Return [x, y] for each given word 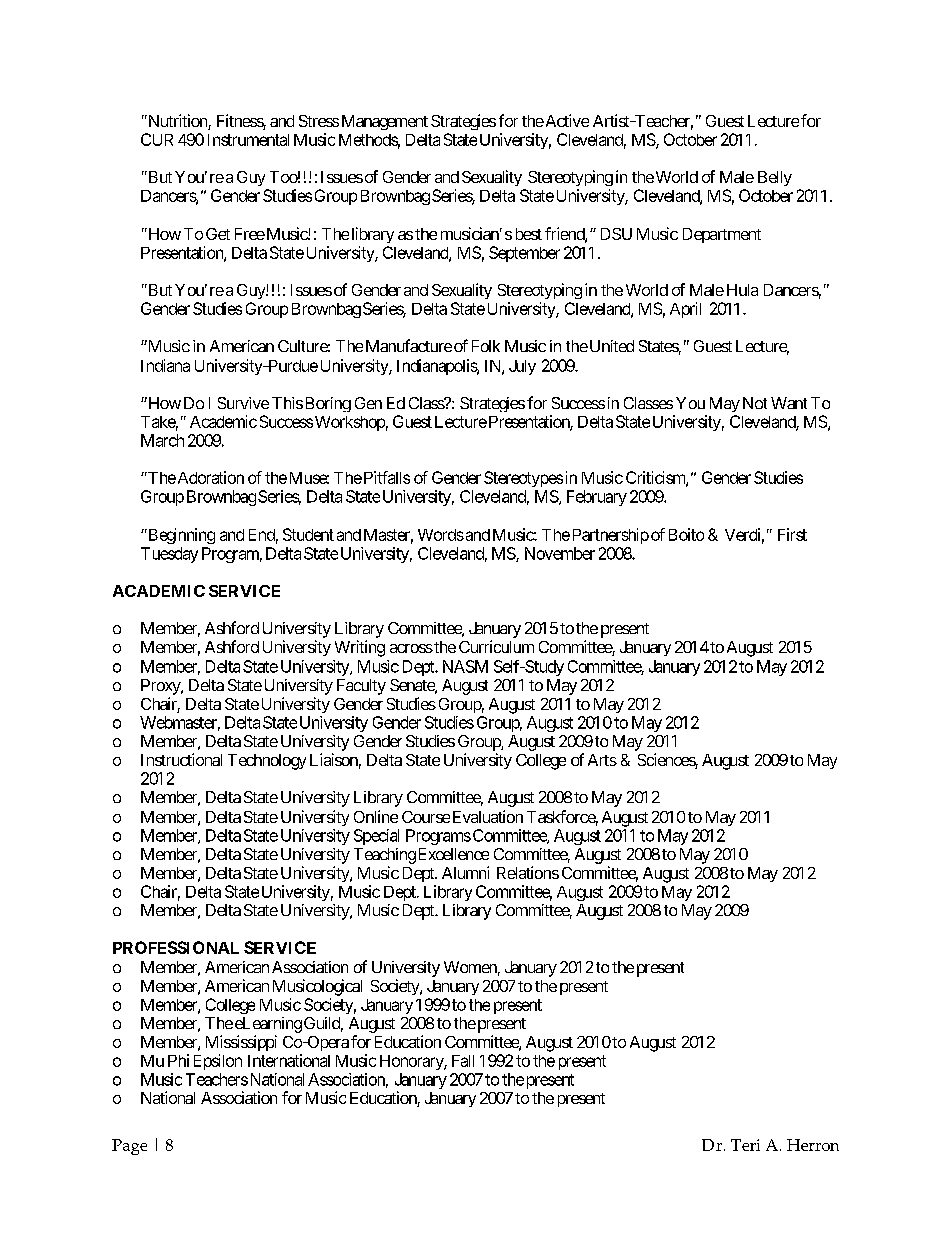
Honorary [412, 1062]
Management [385, 122]
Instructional [181, 759]
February [597, 498]
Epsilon [218, 1062]
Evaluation [488, 816]
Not [755, 403]
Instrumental [248, 140]
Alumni [465, 872]
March [162, 440]
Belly [775, 178]
